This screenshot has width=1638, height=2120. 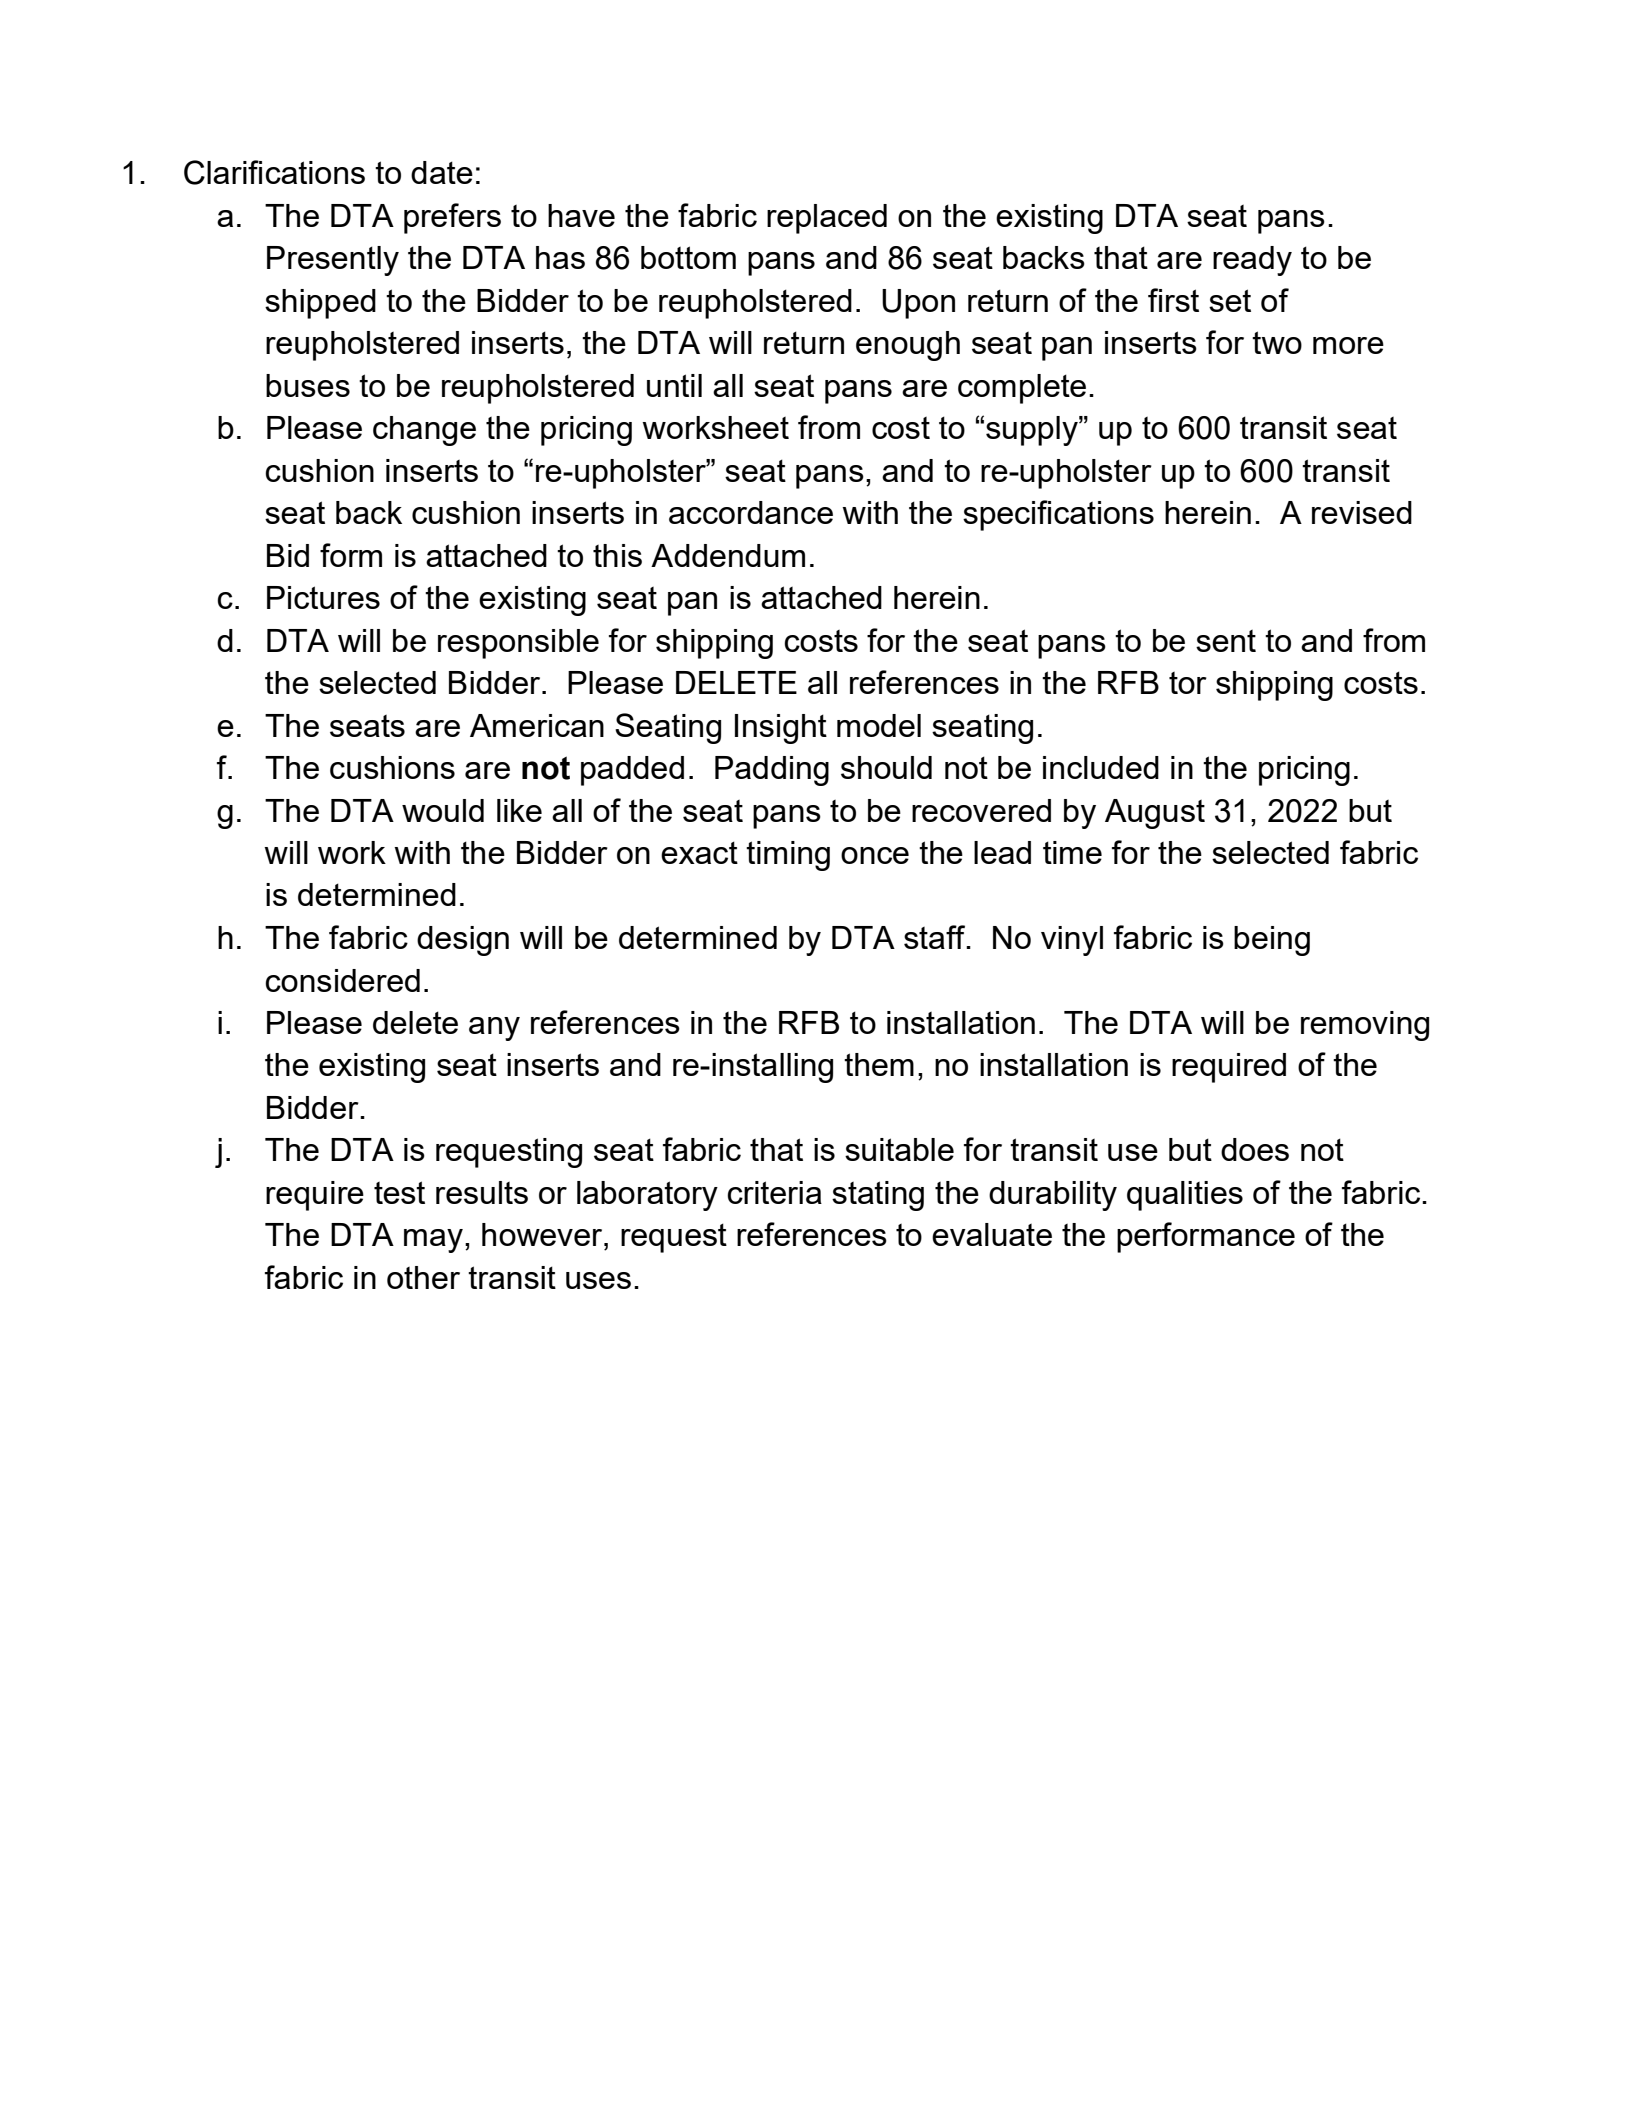 I want to click on prefers, so click(x=452, y=218).
